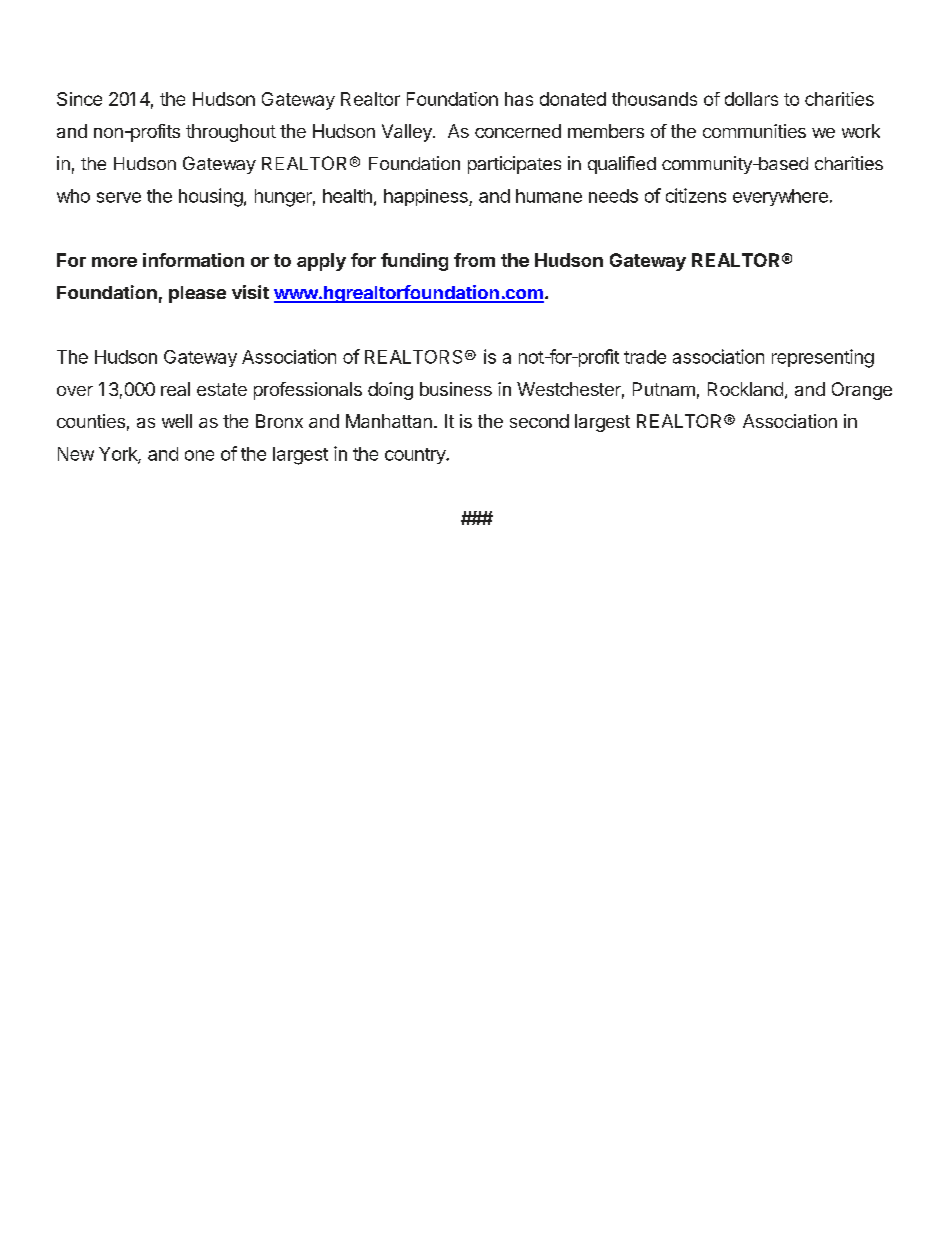  I want to click on country, so click(416, 456).
